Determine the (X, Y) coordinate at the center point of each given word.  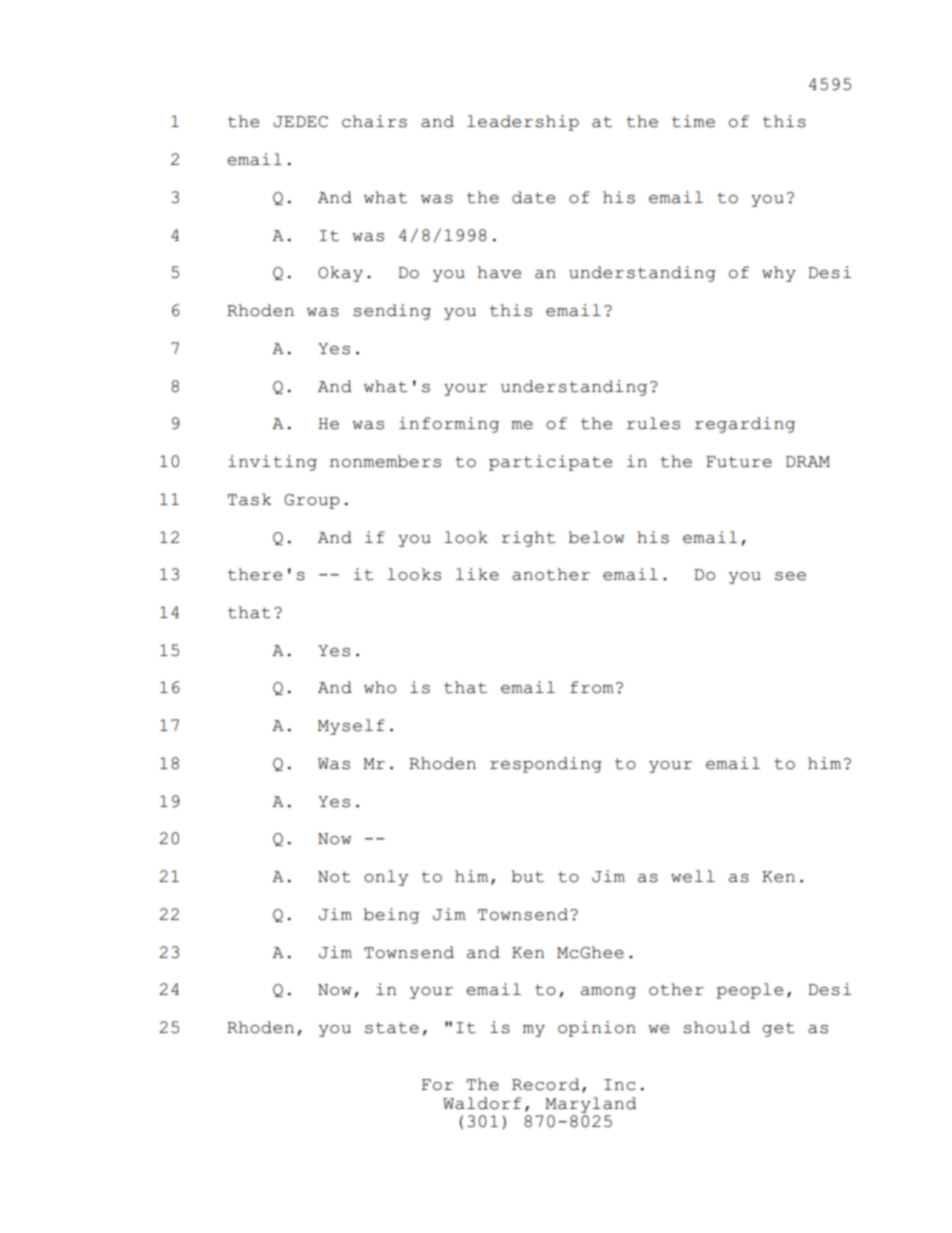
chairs (374, 121)
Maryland (590, 1105)
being (391, 916)
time (693, 121)
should (716, 1027)
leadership (523, 123)
